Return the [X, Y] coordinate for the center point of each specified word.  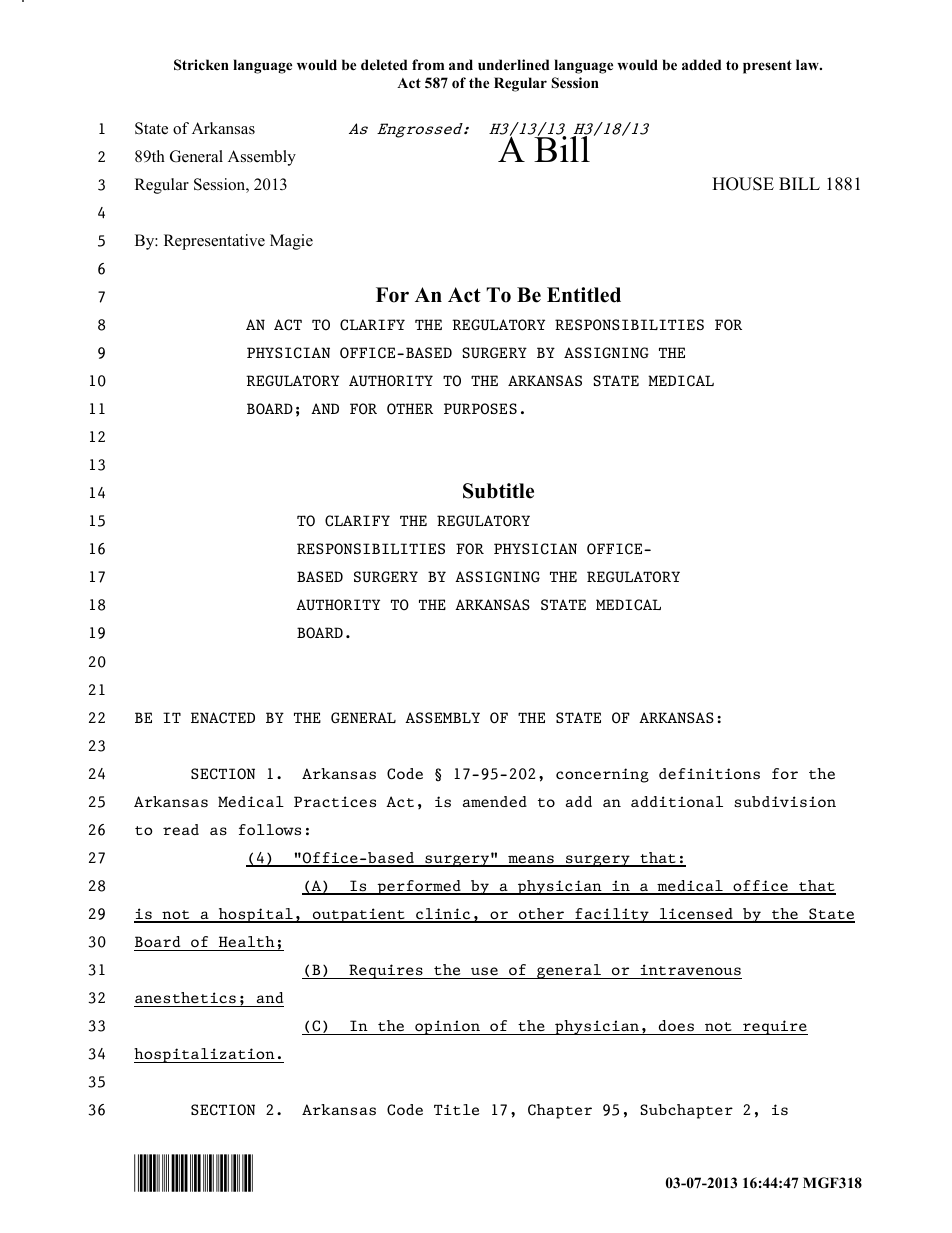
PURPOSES [480, 409]
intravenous [690, 970]
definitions [709, 774]
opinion [447, 1027]
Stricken [201, 65]
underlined [514, 64]
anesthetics [185, 998]
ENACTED [223, 718]
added [702, 64]
